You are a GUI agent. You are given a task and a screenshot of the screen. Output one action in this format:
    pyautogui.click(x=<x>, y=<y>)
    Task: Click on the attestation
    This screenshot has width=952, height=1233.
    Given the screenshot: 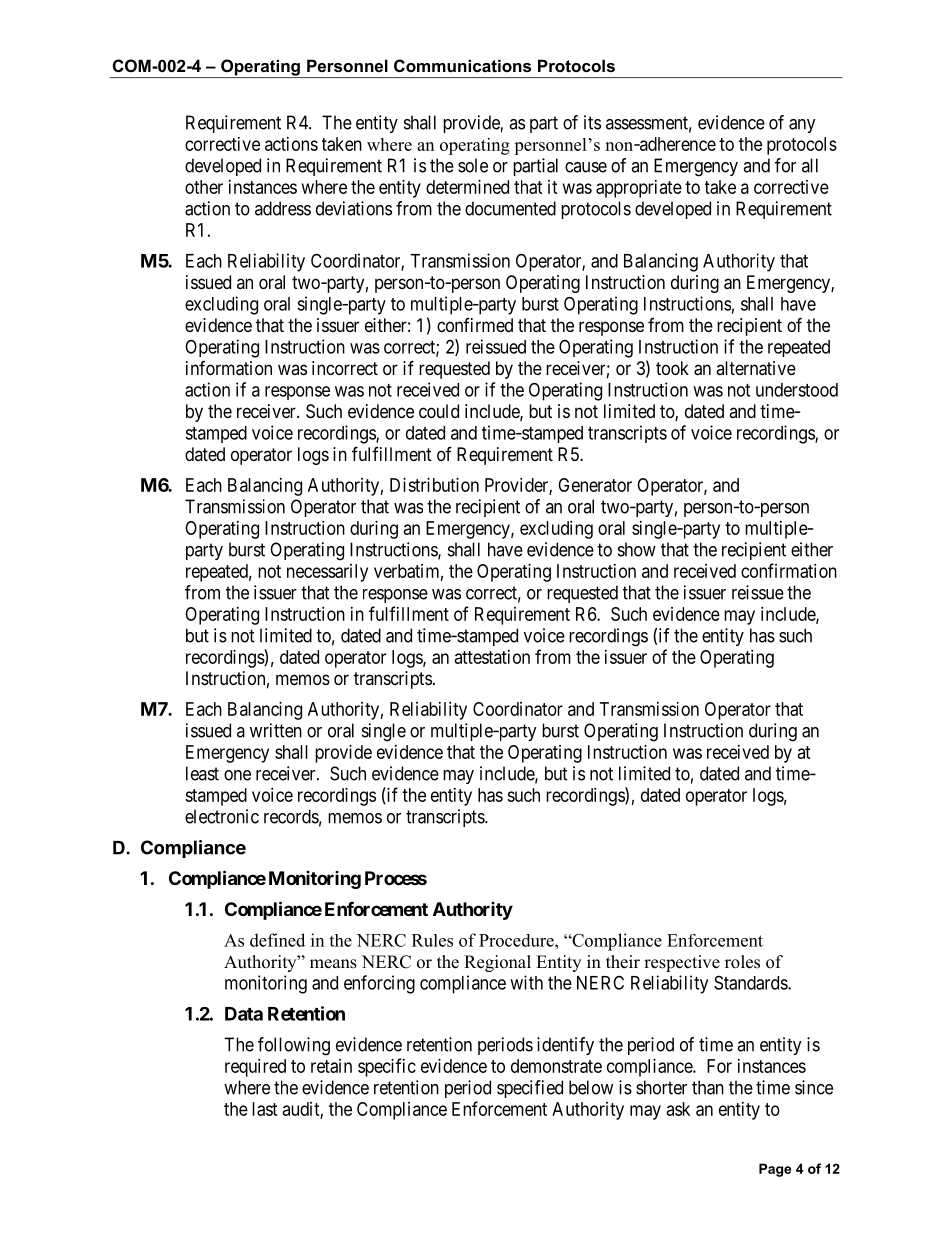 What is the action you would take?
    pyautogui.click(x=492, y=657)
